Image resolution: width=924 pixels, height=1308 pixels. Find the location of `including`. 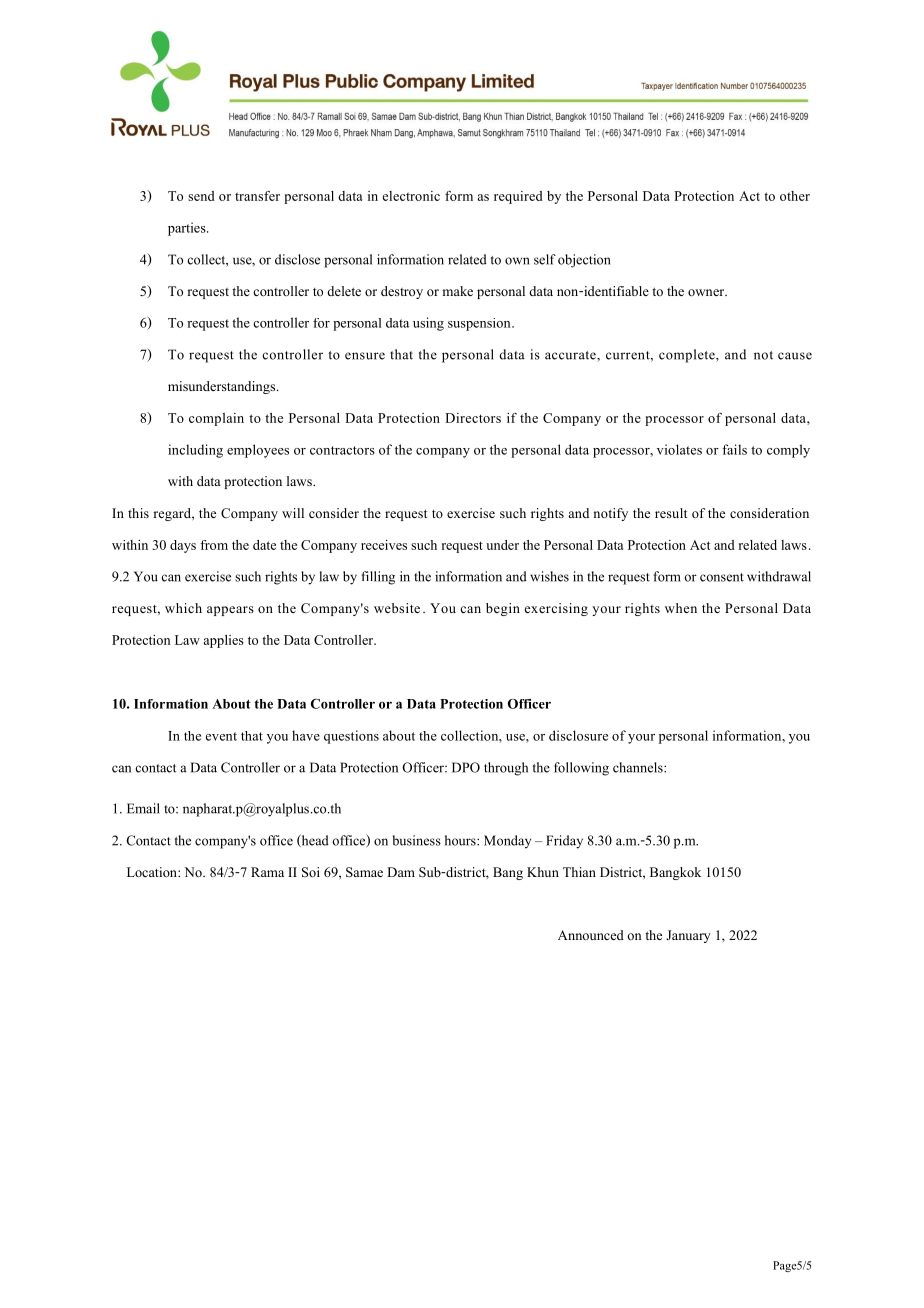

including is located at coordinates (195, 451).
